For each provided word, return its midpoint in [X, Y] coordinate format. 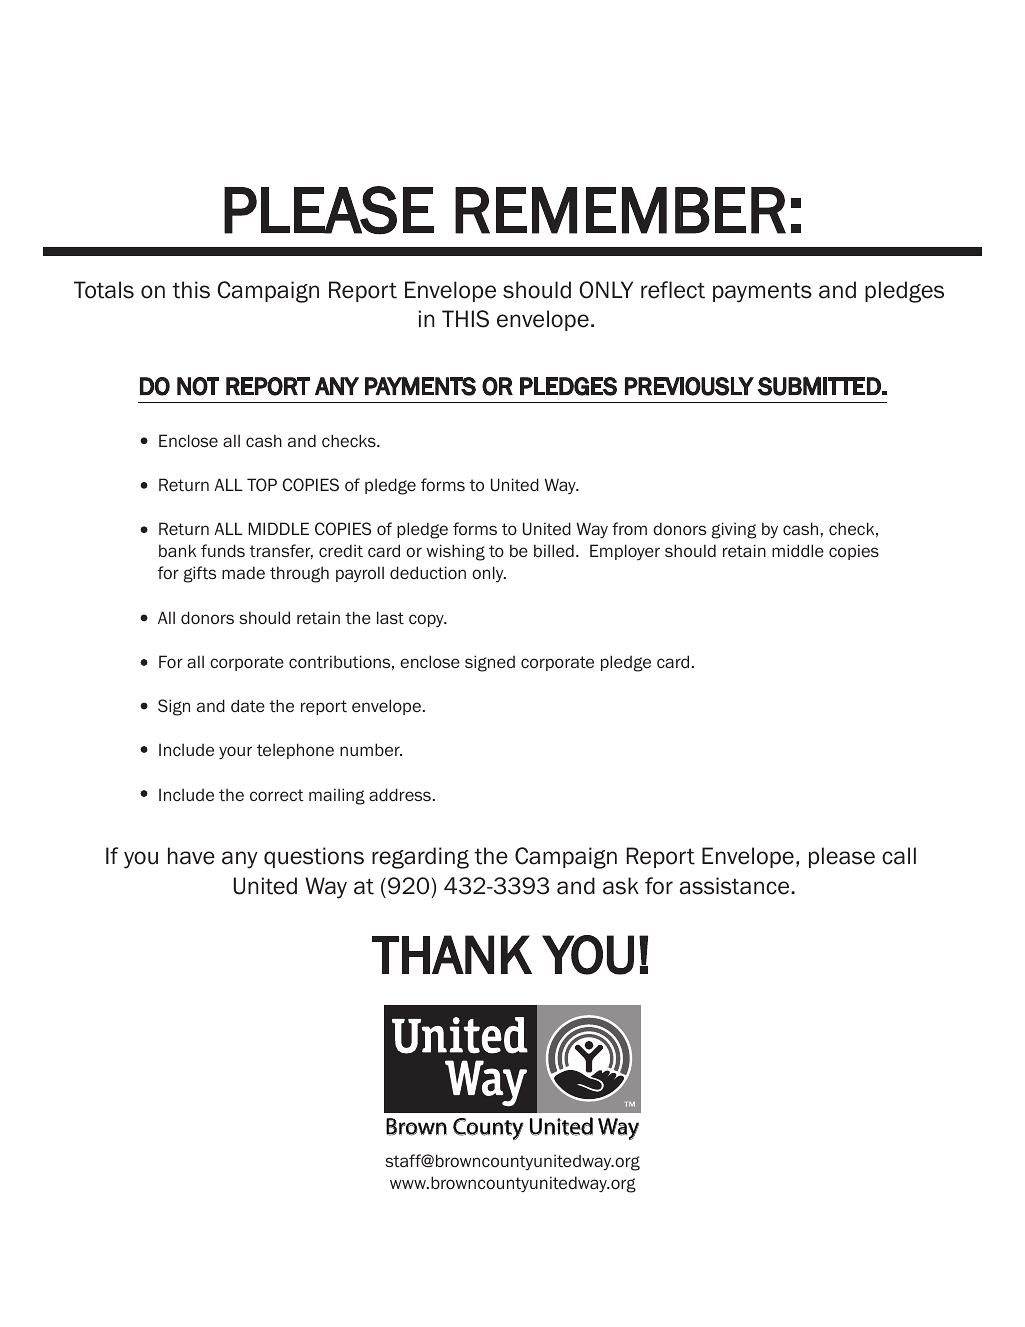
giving [734, 530]
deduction [428, 572]
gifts [200, 574]
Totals [104, 290]
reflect [673, 290]
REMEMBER [620, 210]
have [191, 856]
